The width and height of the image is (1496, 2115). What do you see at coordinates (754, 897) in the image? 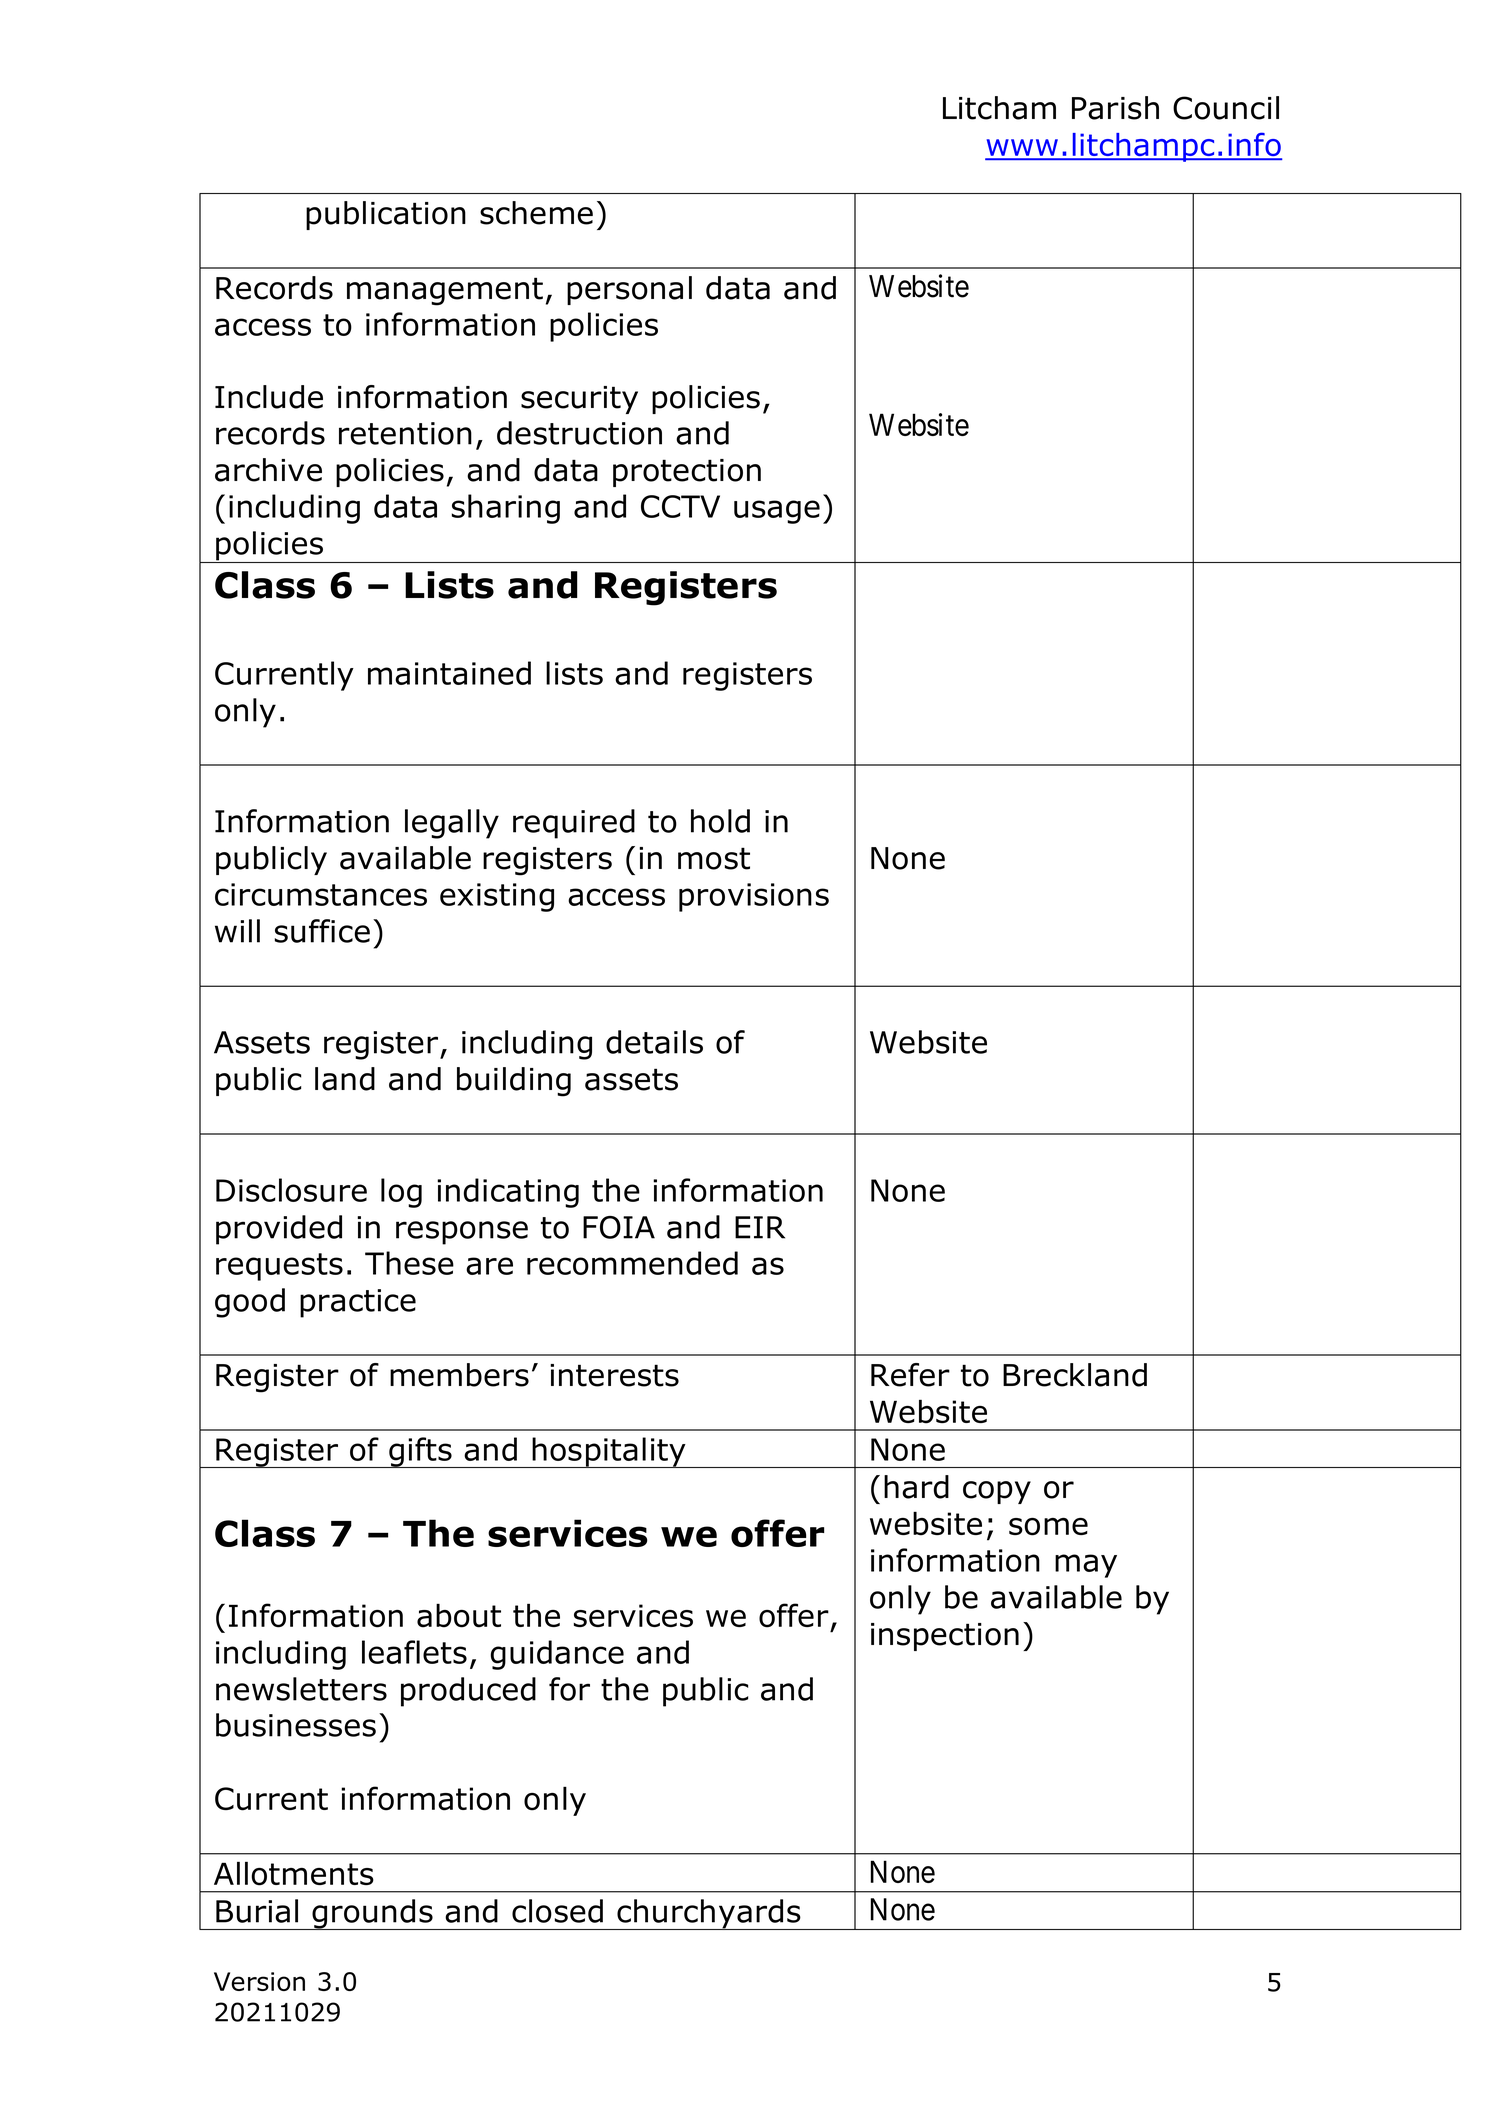
I see `provisions` at bounding box center [754, 897].
